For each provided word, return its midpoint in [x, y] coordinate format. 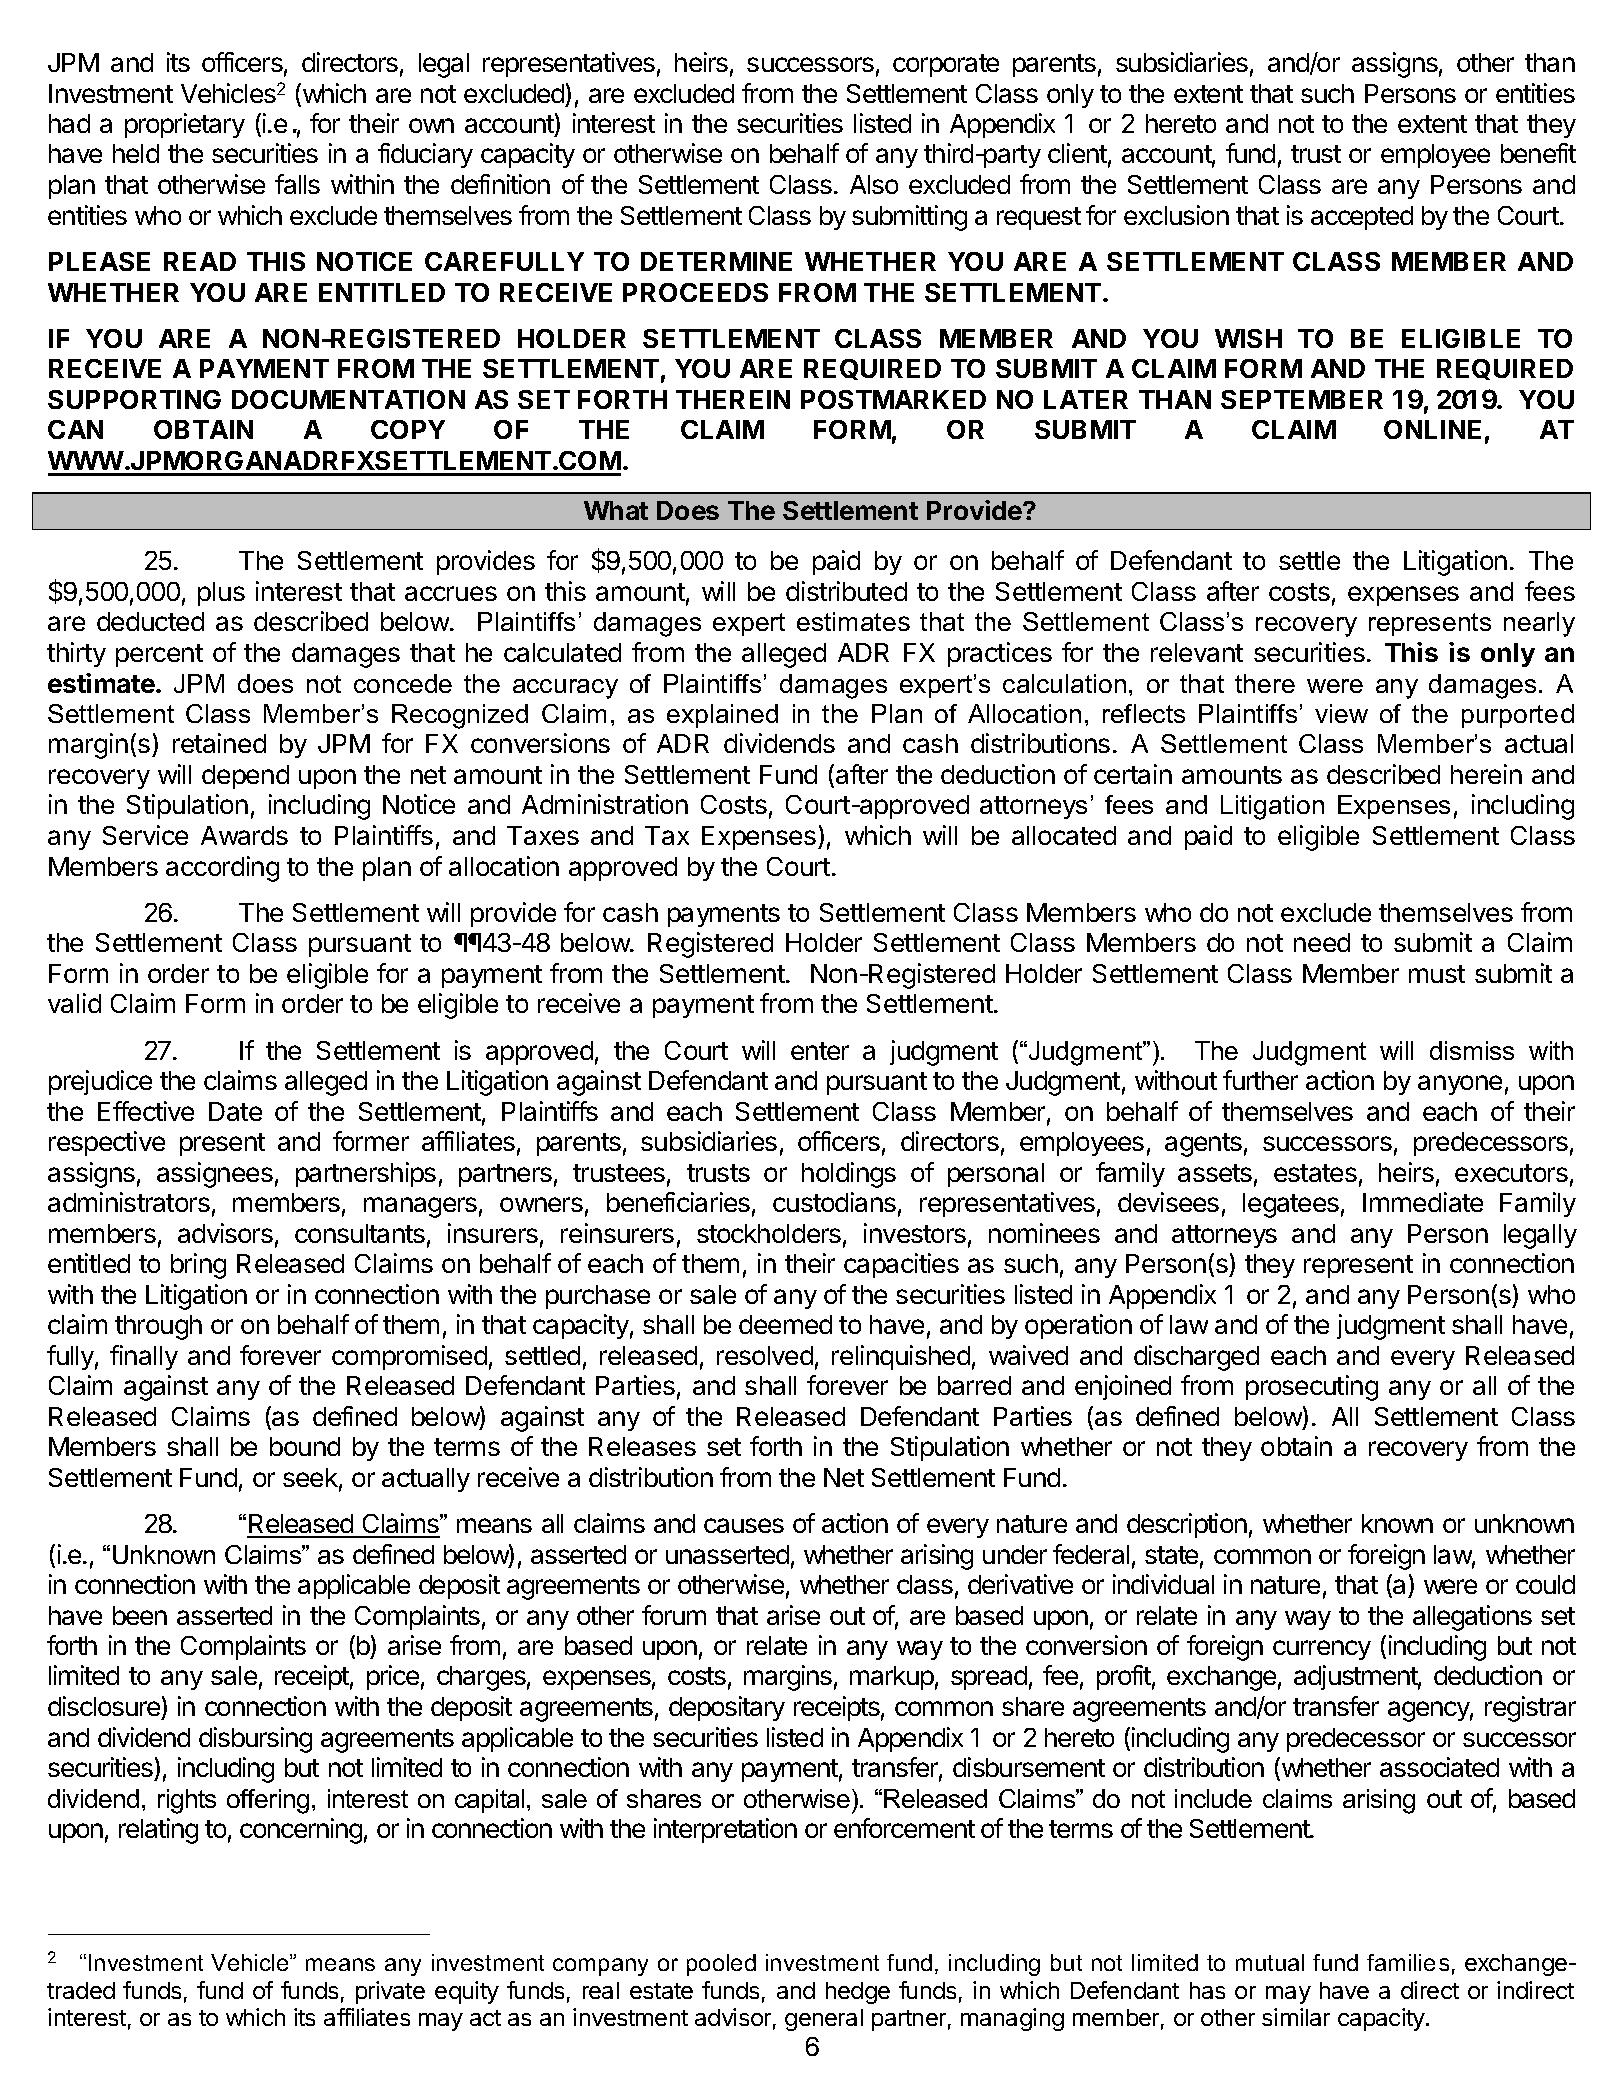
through [158, 1327]
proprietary [185, 125]
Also [874, 184]
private [390, 1992]
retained [219, 743]
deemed [785, 1324]
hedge [858, 1993]
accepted [1362, 218]
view [1341, 713]
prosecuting [1312, 1388]
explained [722, 716]
